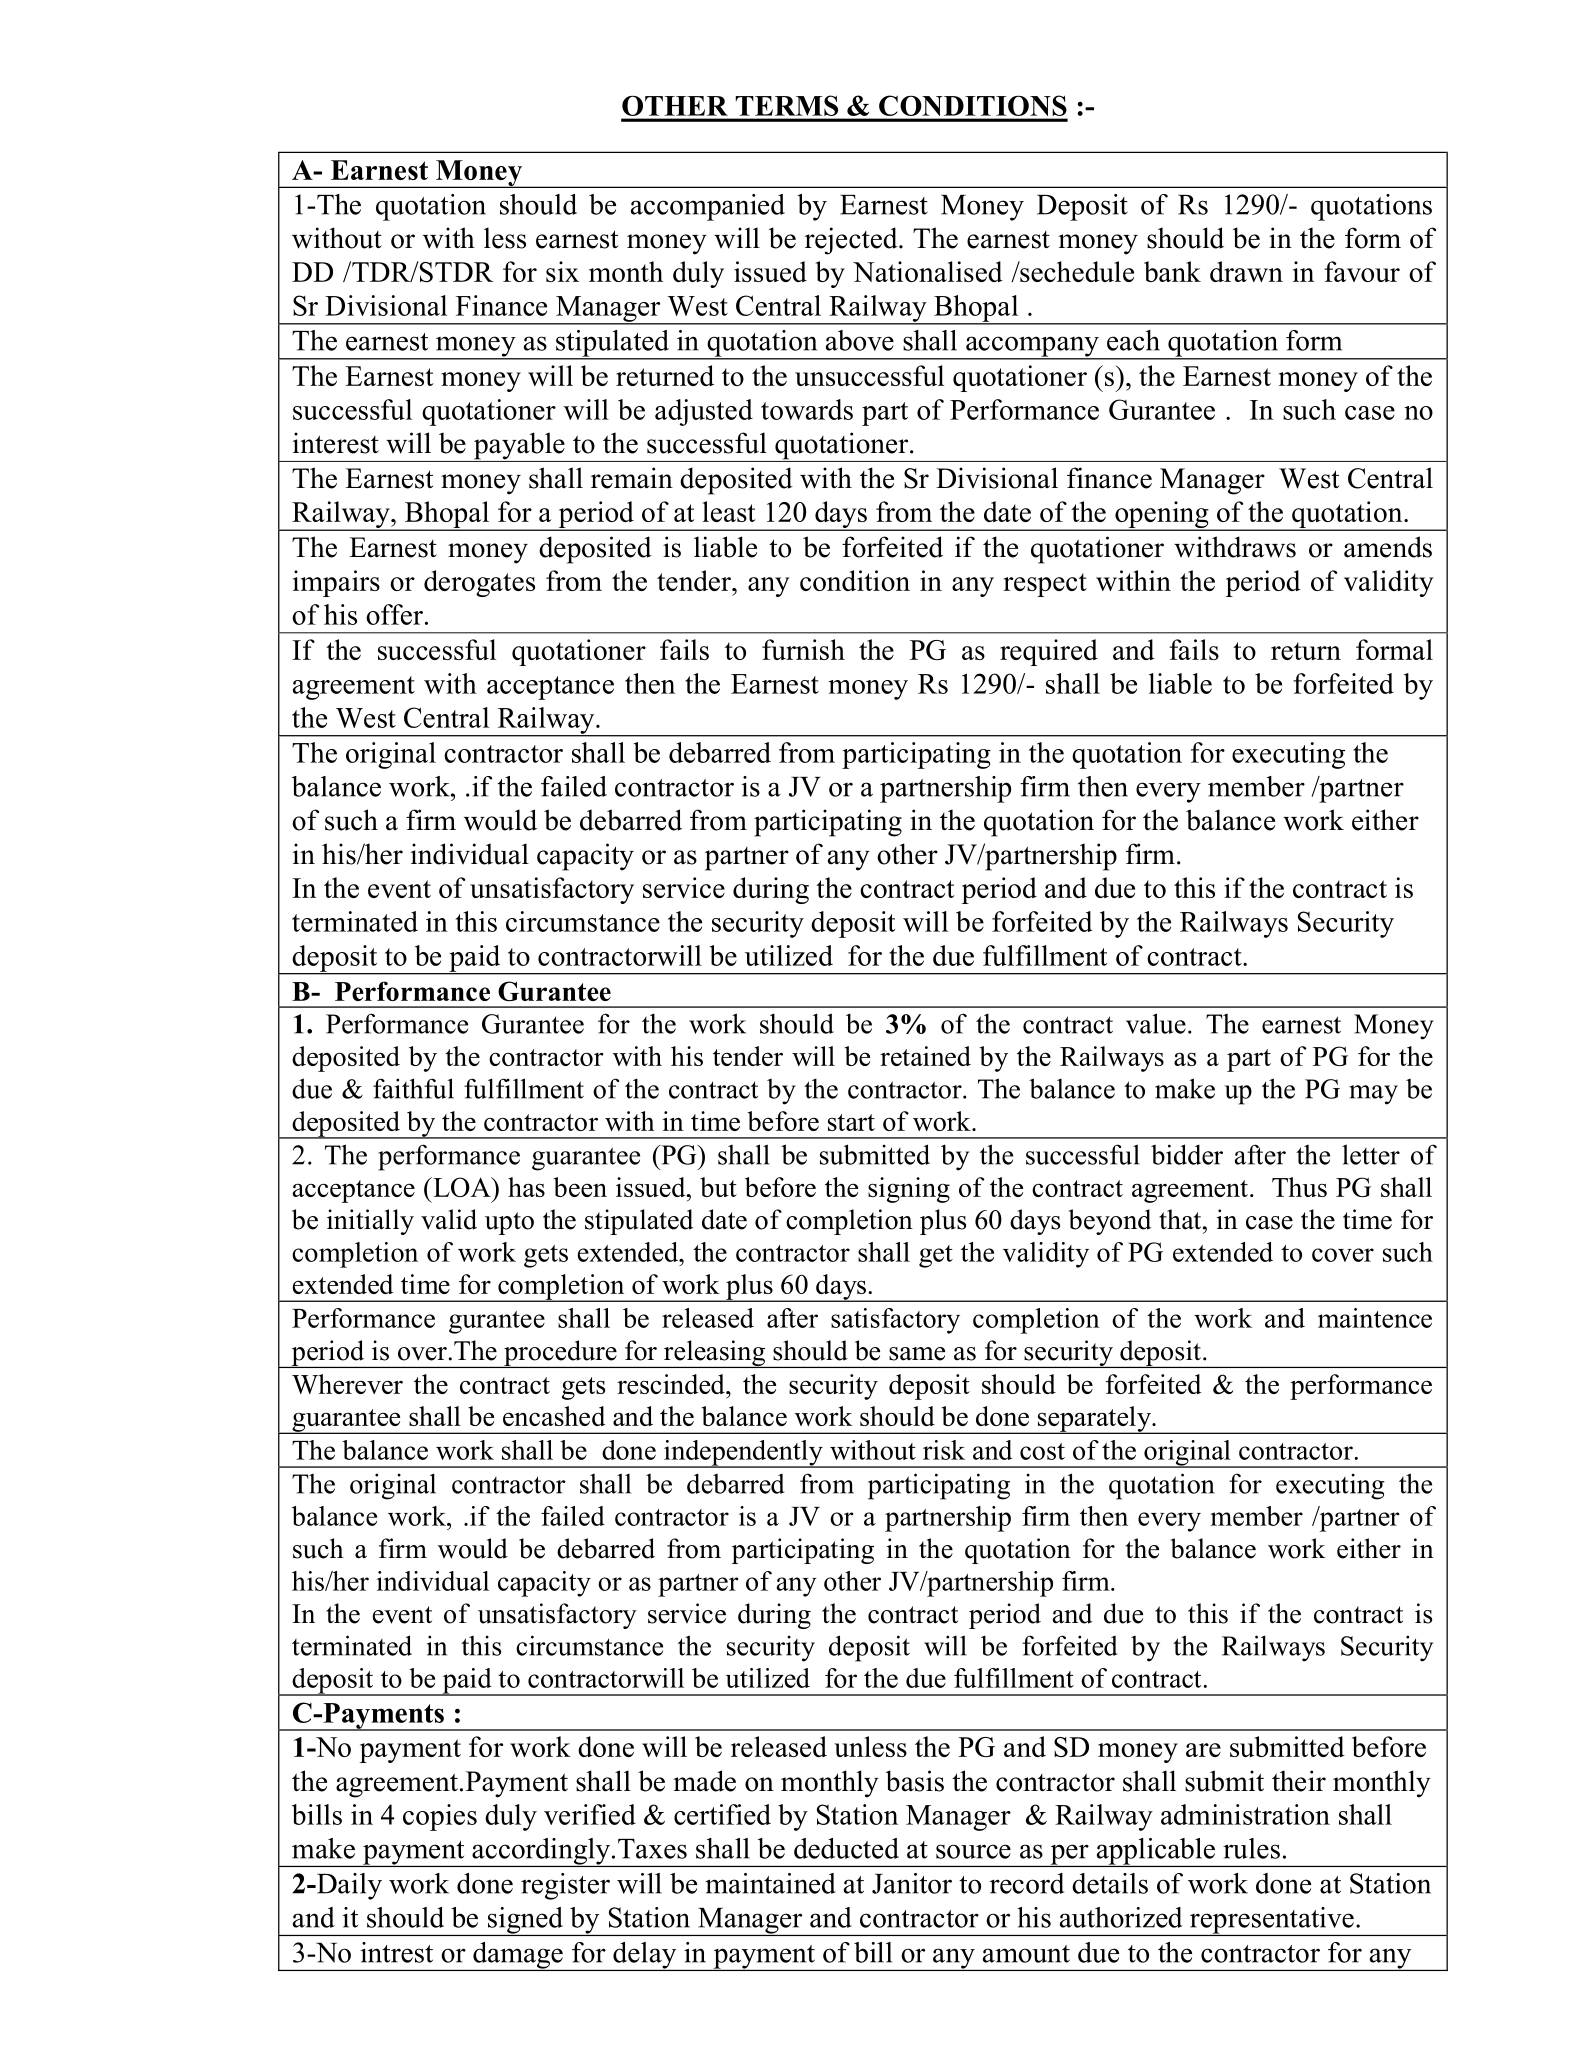 This screenshot has width=1592, height=2061. Describe the element at coordinates (852, 241) in the screenshot. I see `rejected` at that location.
